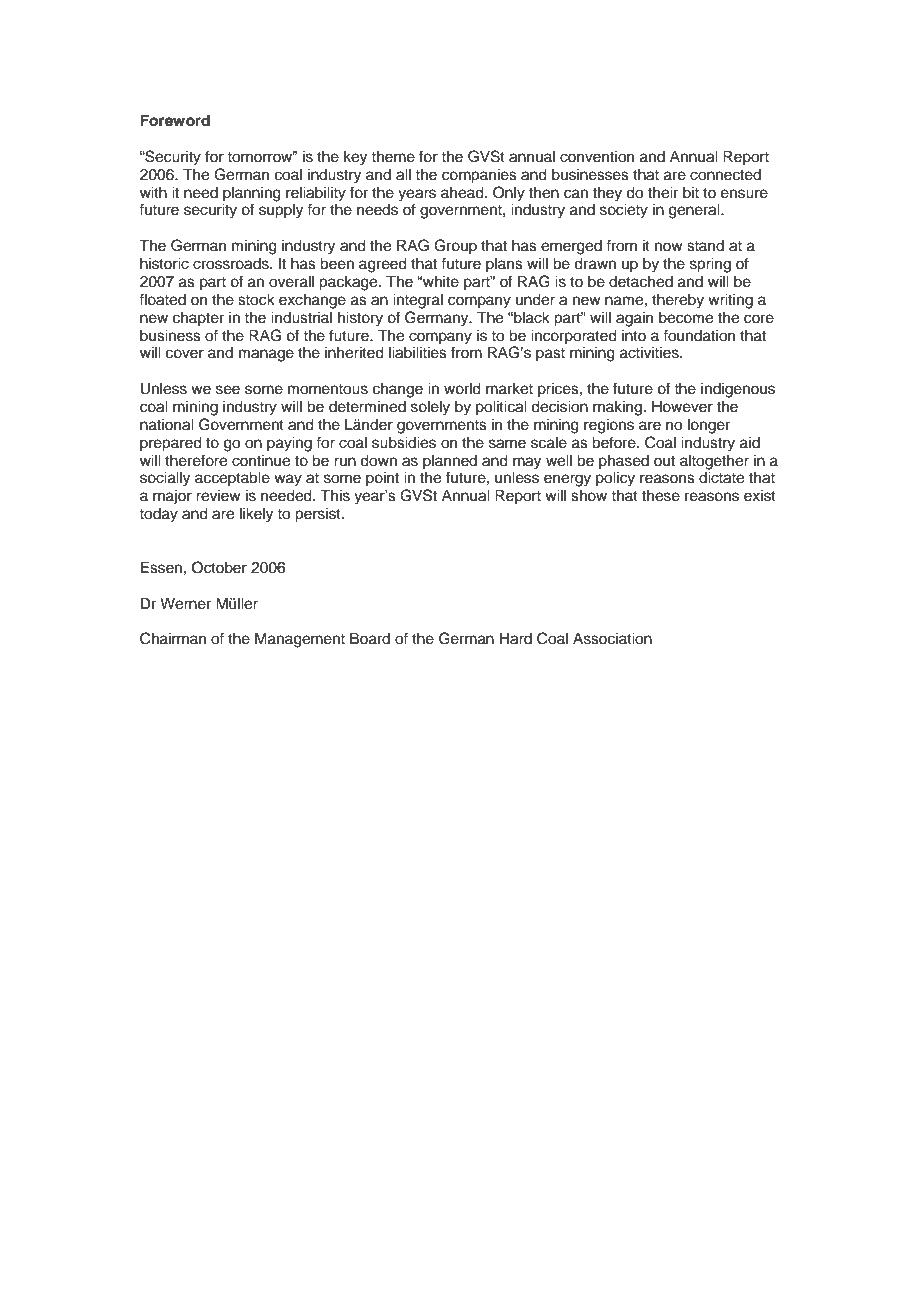 This document has width=924, height=1308. What do you see at coordinates (175, 120) in the document?
I see `Foreword` at bounding box center [175, 120].
